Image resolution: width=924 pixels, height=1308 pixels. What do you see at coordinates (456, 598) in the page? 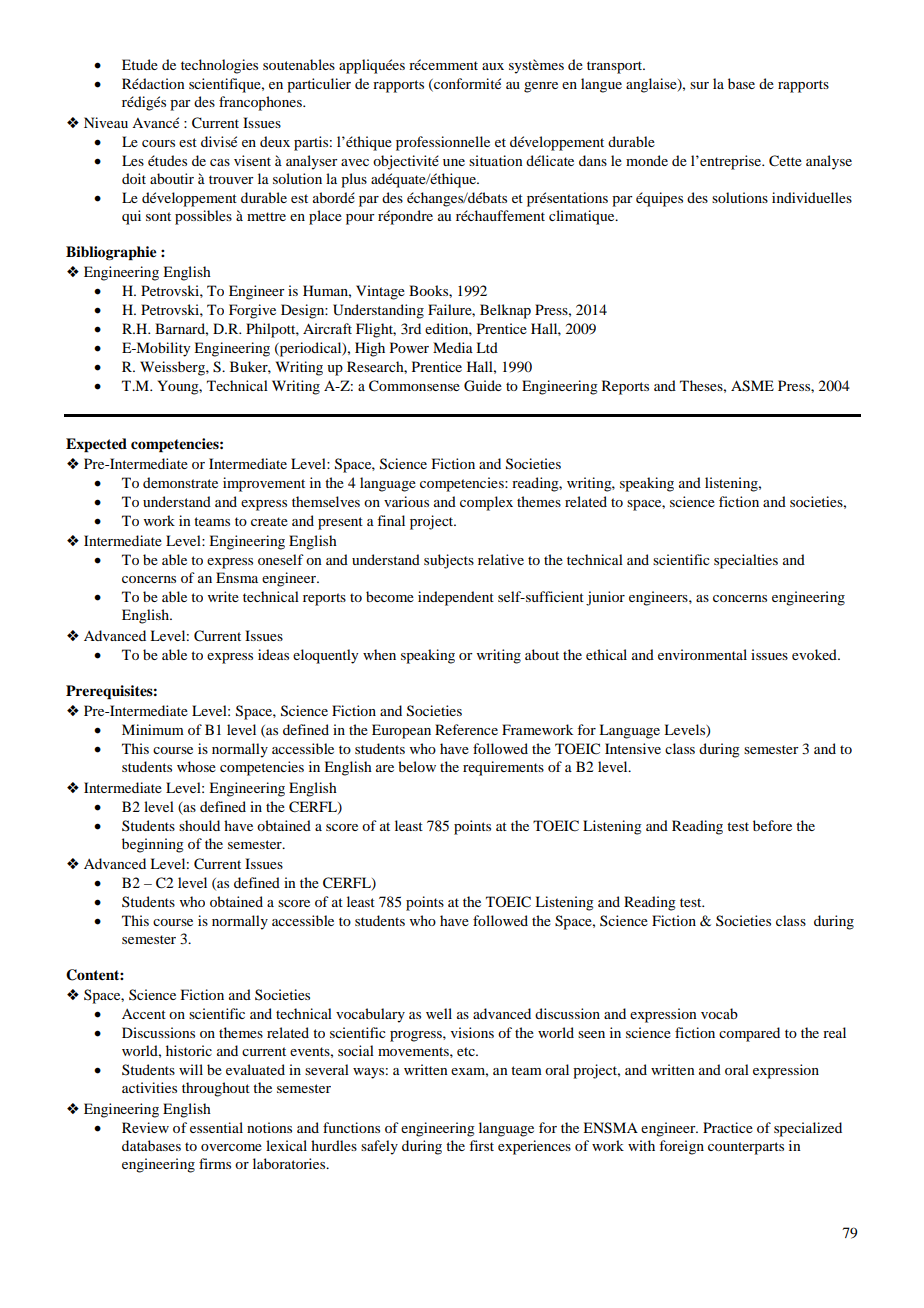
I see `independent` at bounding box center [456, 598].
